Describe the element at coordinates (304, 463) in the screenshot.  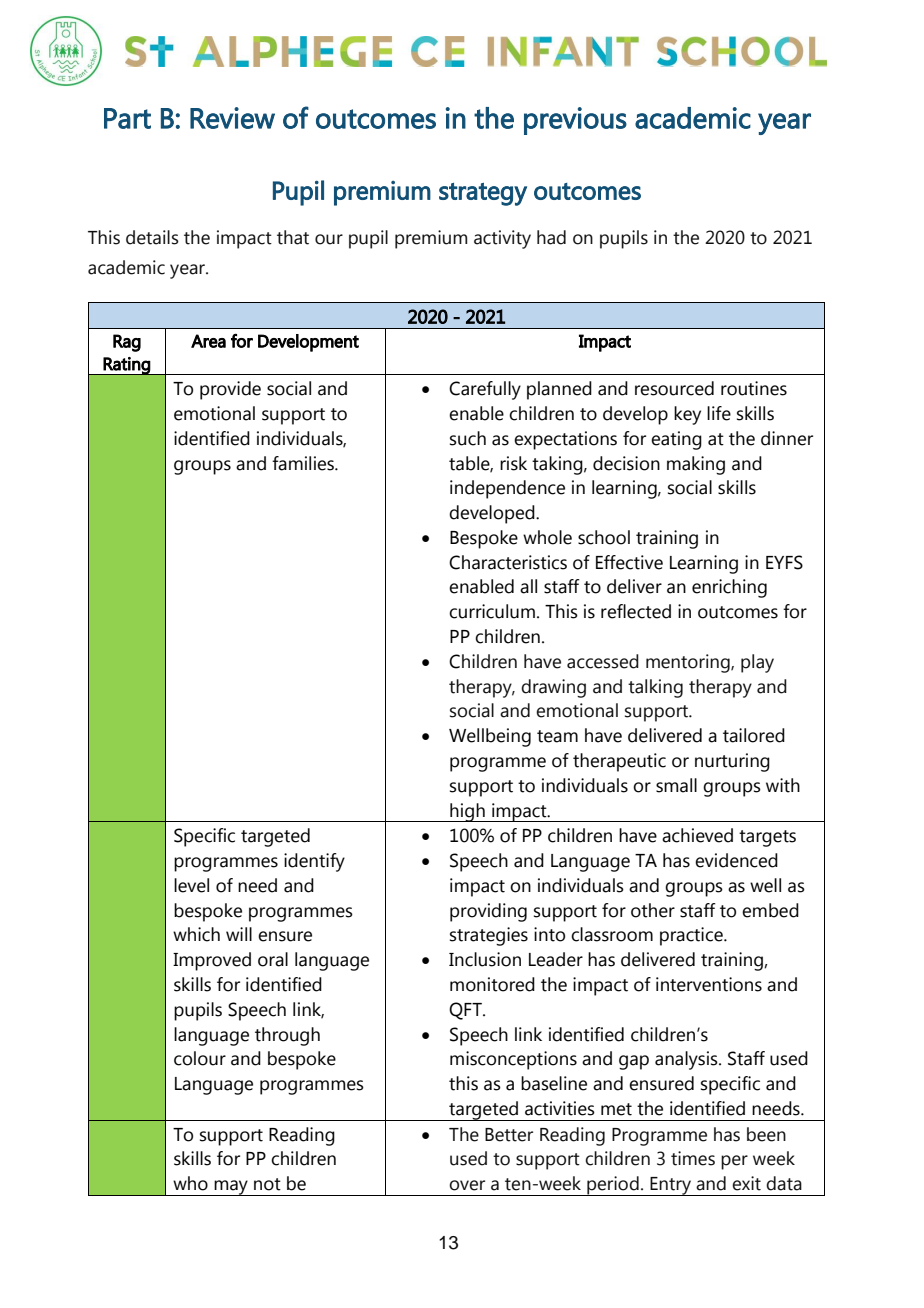
I see `families` at that location.
